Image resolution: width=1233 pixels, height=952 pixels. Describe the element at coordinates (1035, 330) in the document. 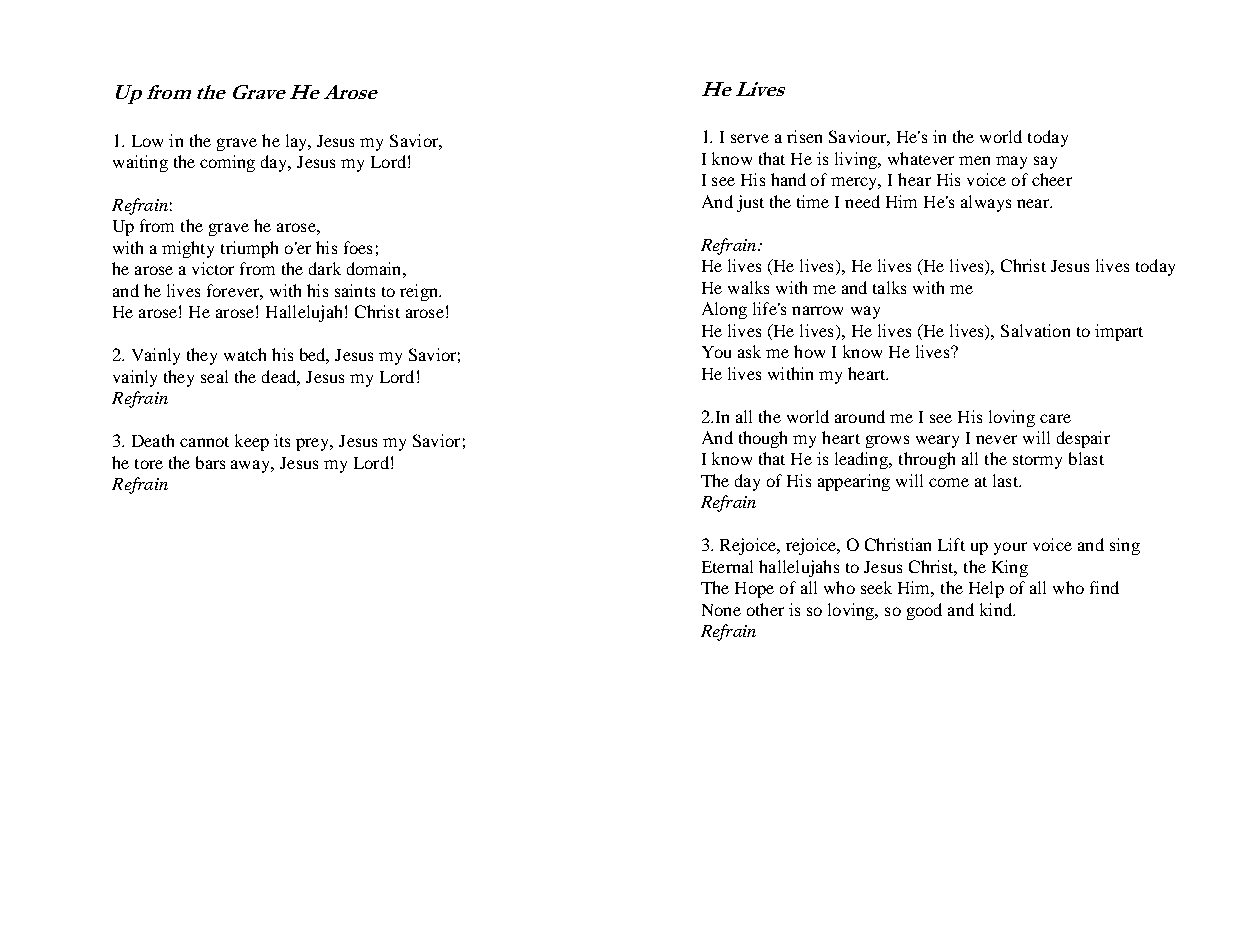

I see `Salvation` at that location.
